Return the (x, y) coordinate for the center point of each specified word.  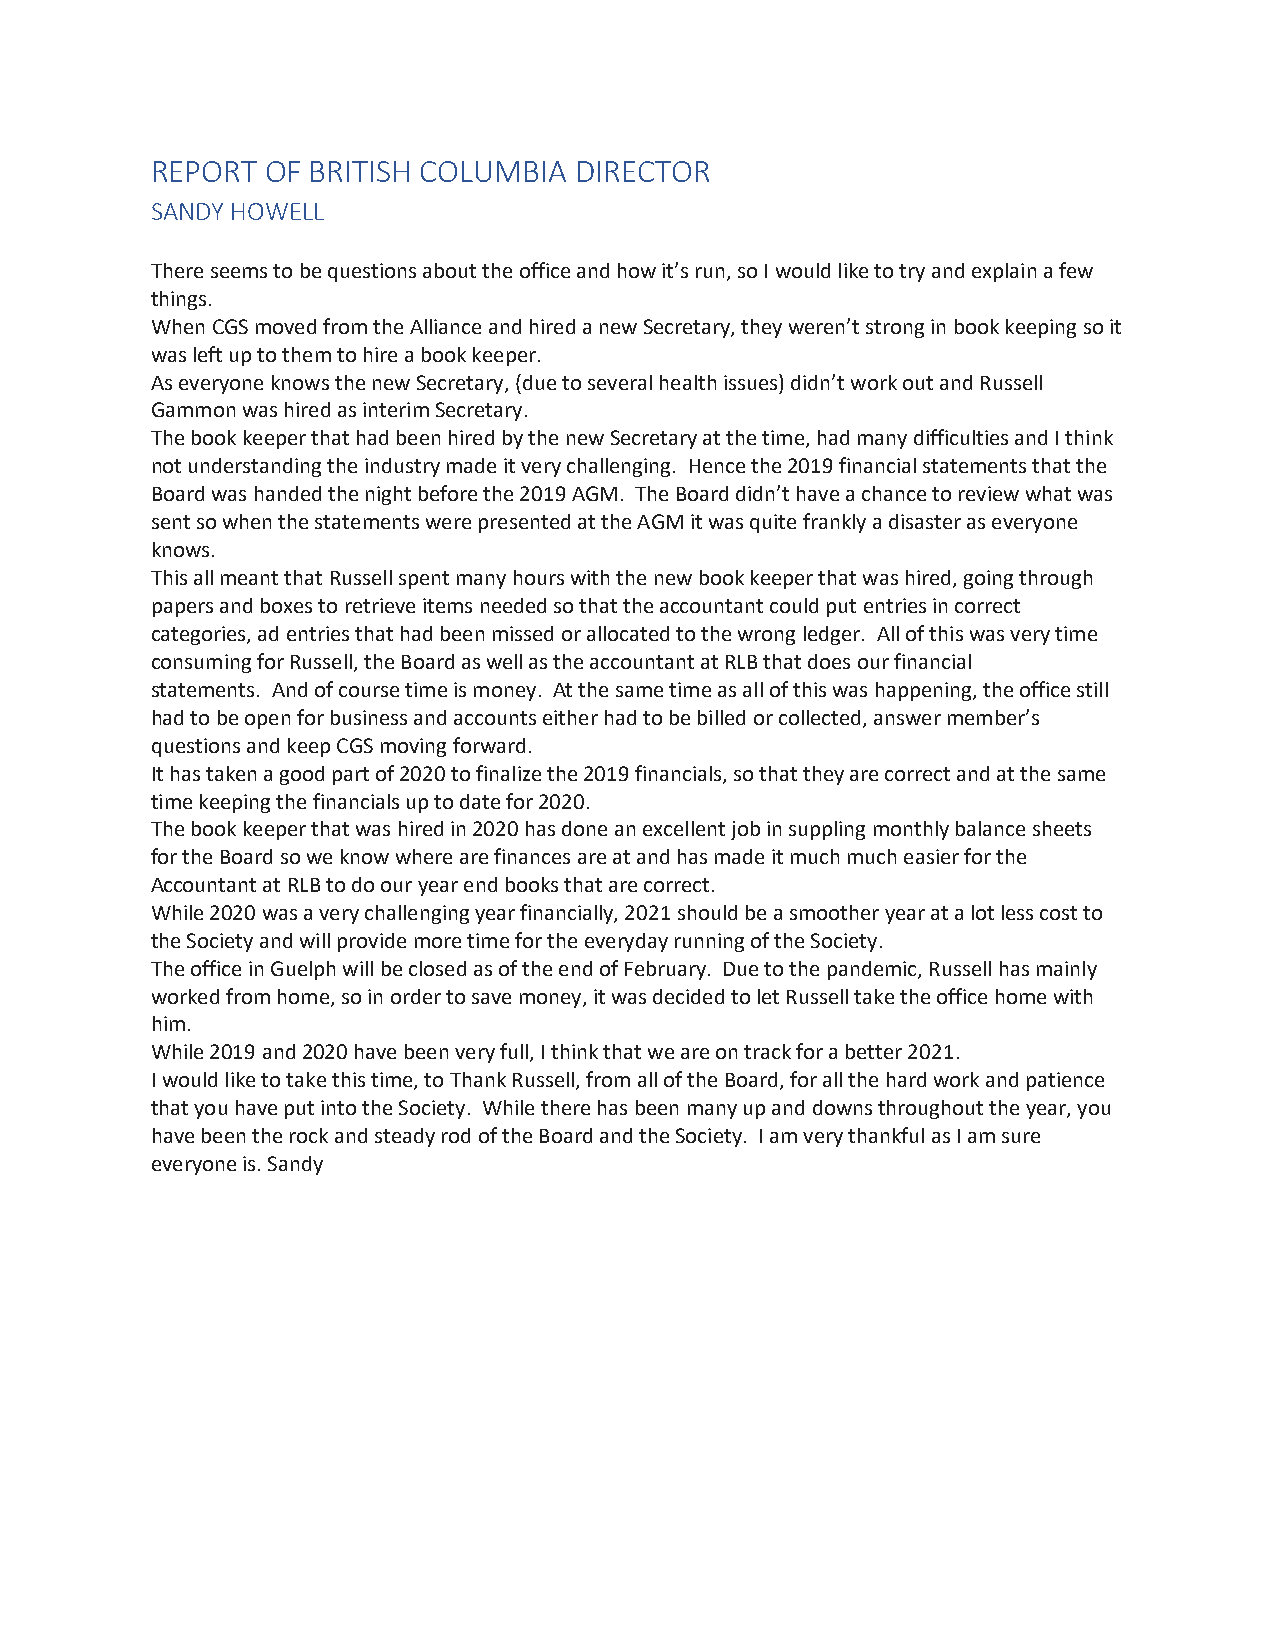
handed (288, 493)
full (514, 1051)
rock (309, 1135)
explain (1004, 272)
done (584, 828)
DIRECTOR (643, 171)
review (989, 493)
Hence (717, 466)
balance (990, 828)
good (302, 775)
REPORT (205, 171)
